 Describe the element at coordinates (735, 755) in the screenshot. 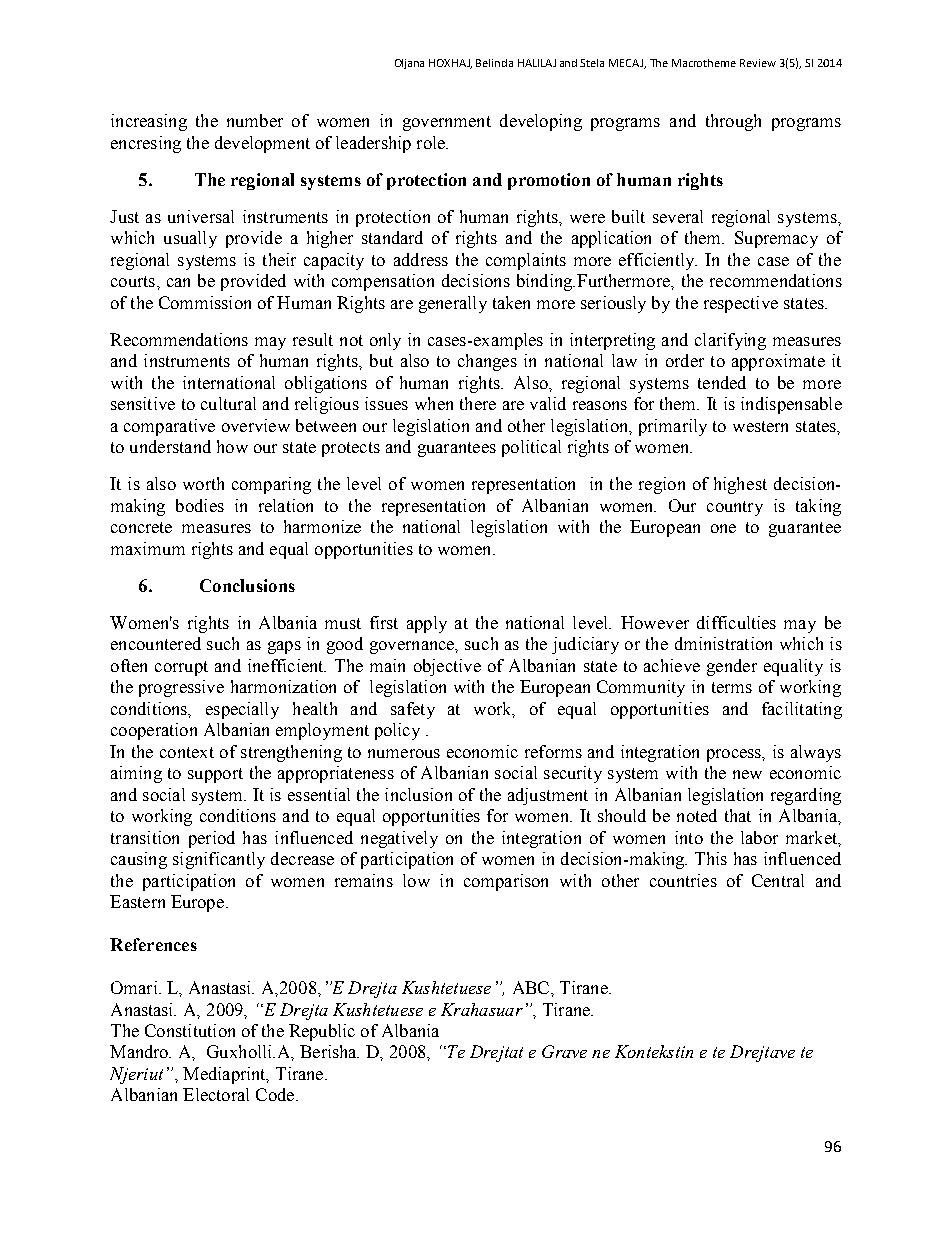

I see `process` at that location.
